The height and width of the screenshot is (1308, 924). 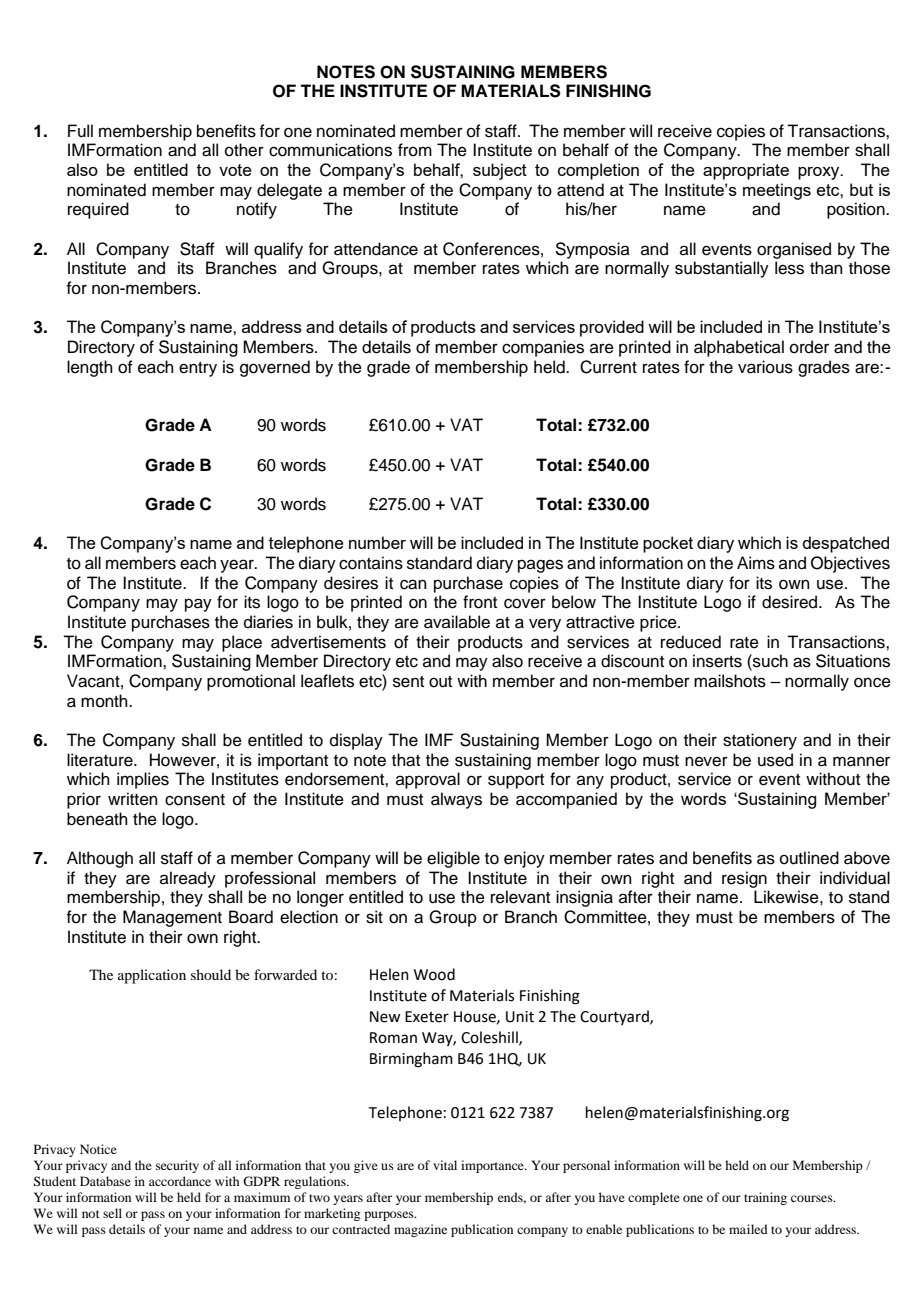 I want to click on accordance, so click(x=180, y=1181).
